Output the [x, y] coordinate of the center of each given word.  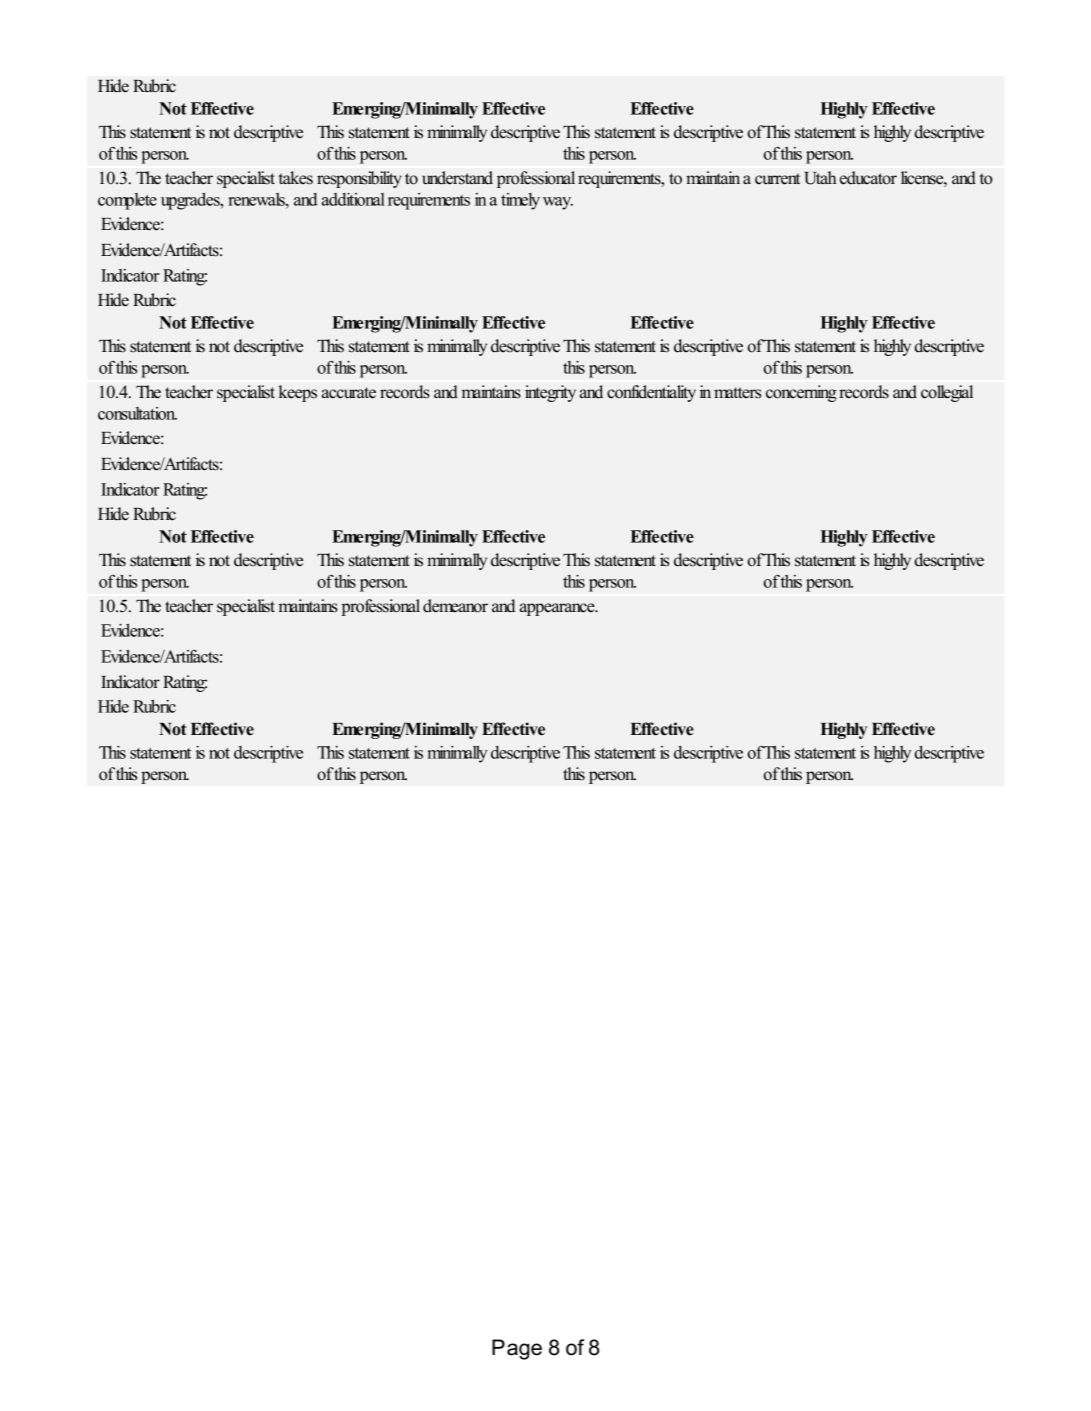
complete [127, 201]
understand [457, 178]
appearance [558, 609]
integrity [550, 393]
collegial [947, 393]
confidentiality [651, 393]
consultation [137, 413]
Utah [820, 178]
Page [517, 1349]
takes [295, 178]
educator [868, 178]
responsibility [359, 179]
